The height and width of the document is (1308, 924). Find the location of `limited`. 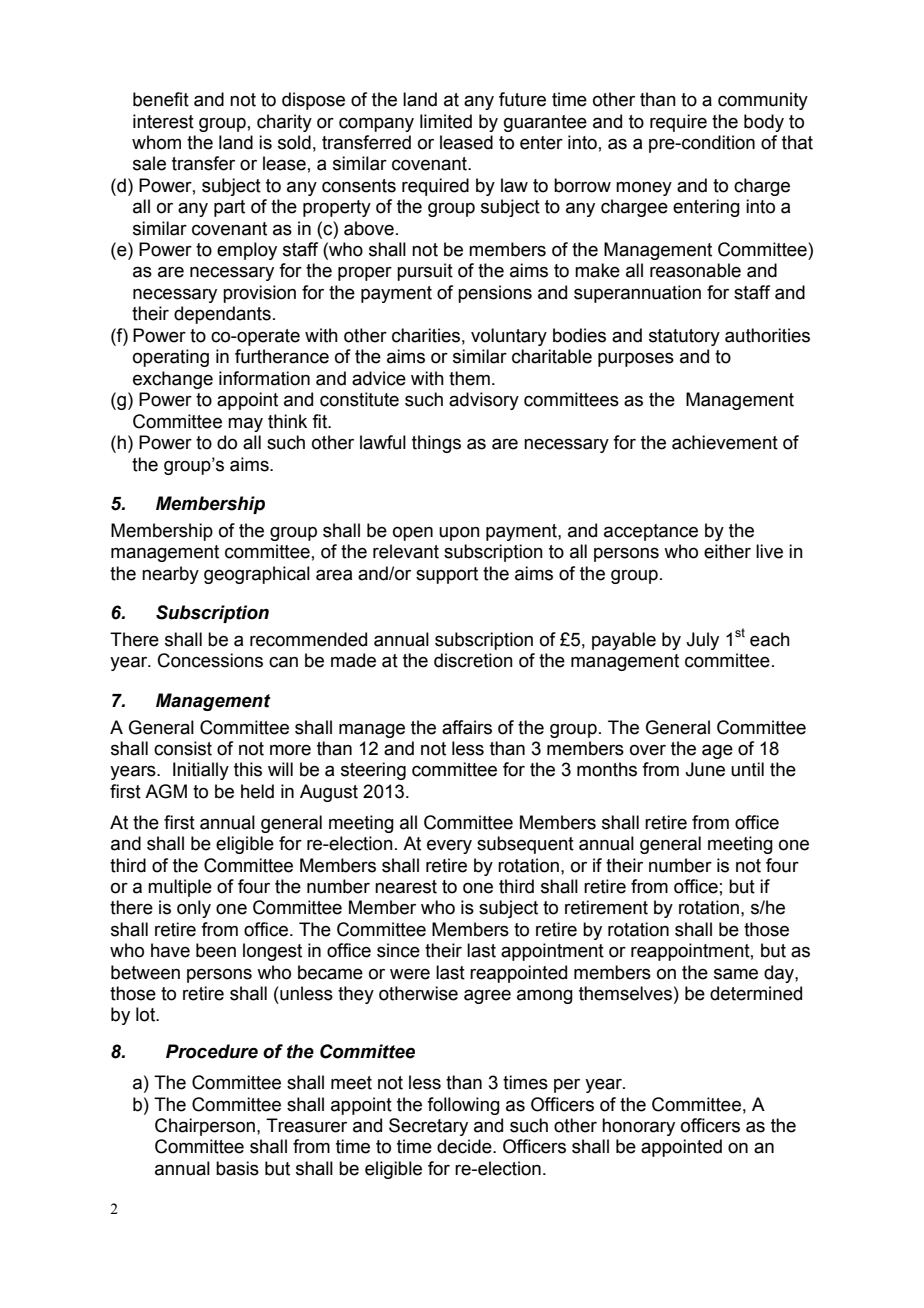

limited is located at coordinates (446, 121).
